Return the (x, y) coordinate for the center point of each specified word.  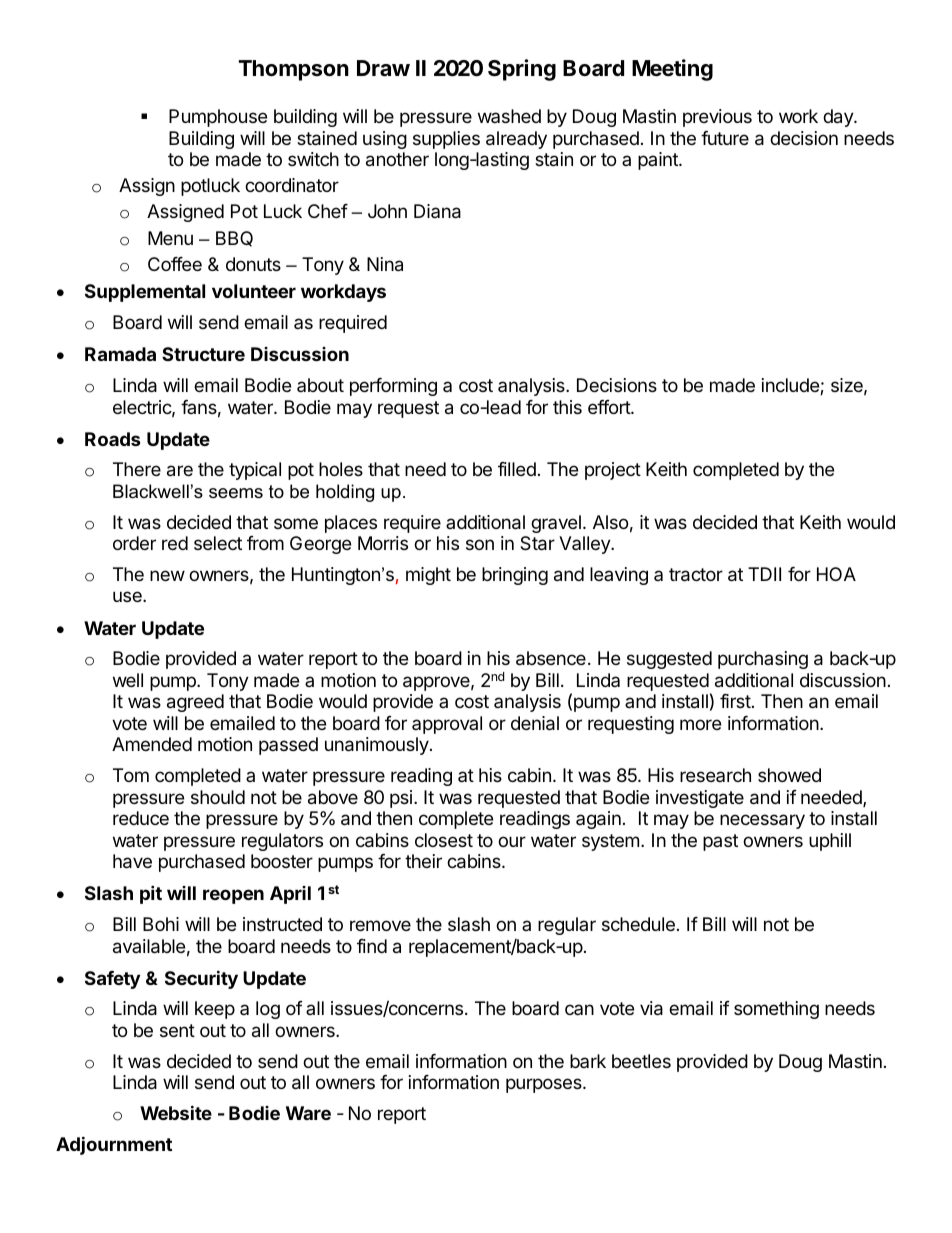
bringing (515, 576)
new (167, 575)
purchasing (763, 660)
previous (717, 118)
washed (509, 116)
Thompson (294, 70)
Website (176, 1112)
